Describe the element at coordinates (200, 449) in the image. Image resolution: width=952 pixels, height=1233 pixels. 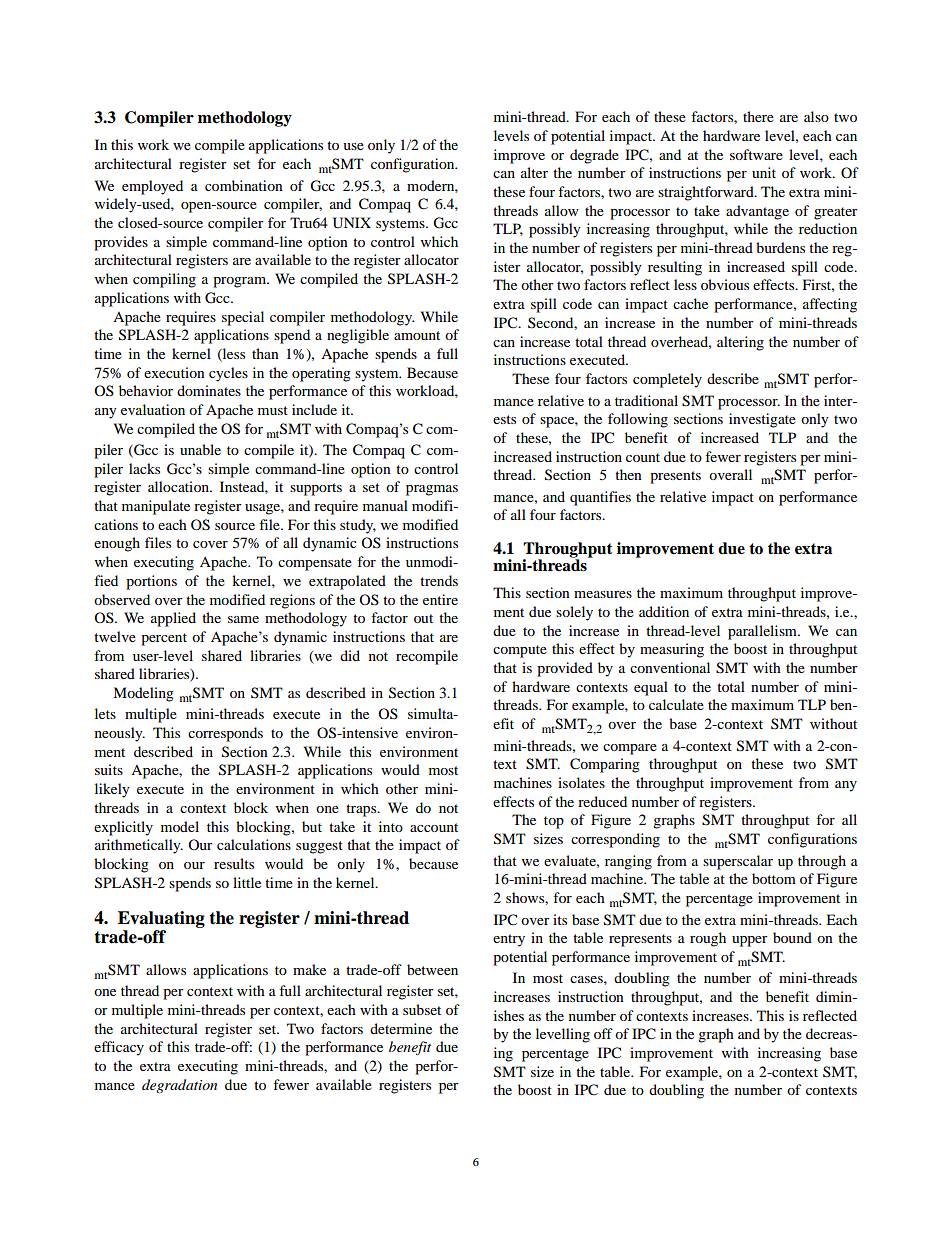
I see `unable` at that location.
